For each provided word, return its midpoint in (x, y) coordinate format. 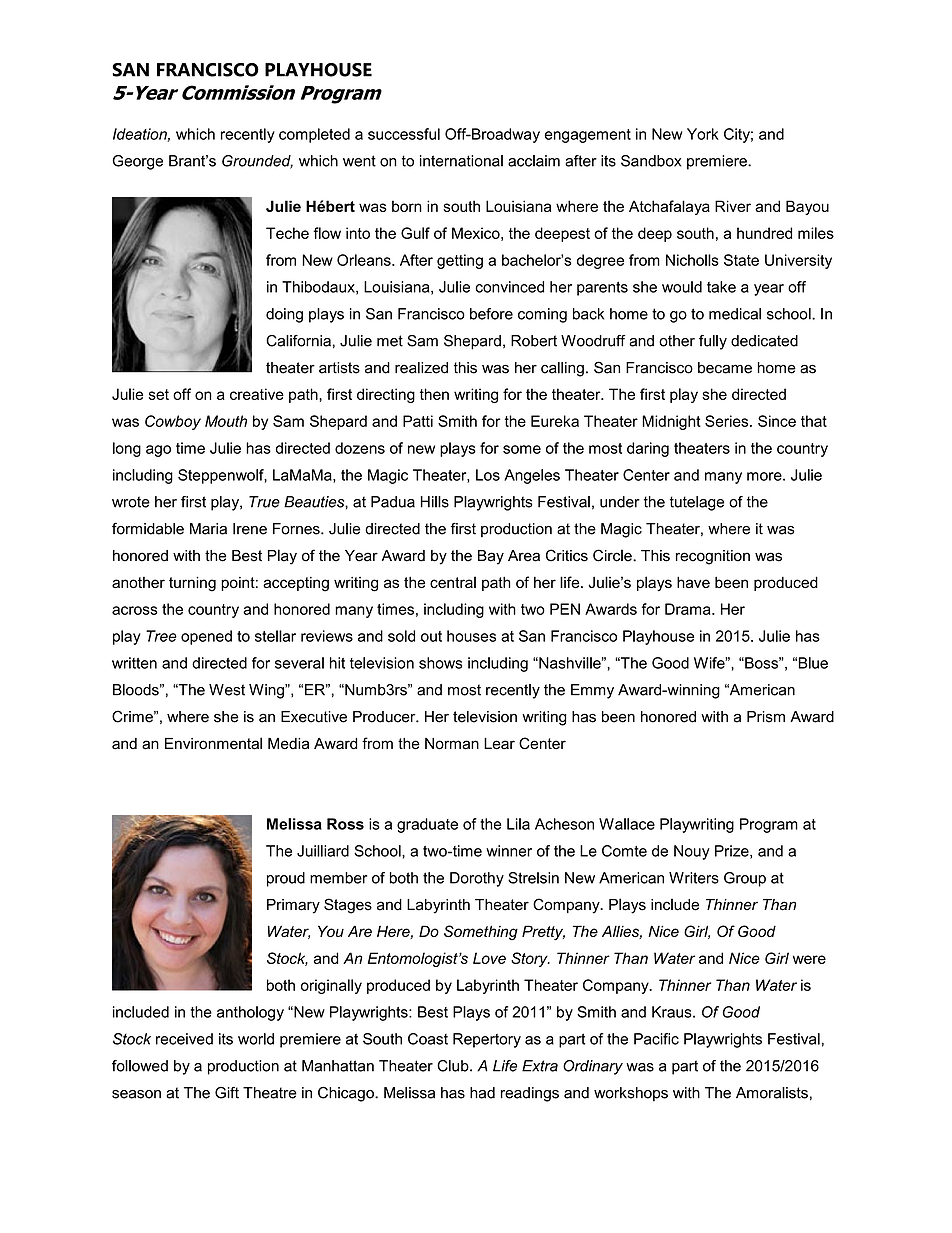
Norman (452, 744)
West (227, 690)
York (703, 134)
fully (713, 342)
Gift (227, 1093)
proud (286, 879)
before (491, 314)
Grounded (257, 162)
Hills (435, 502)
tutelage (697, 503)
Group (745, 879)
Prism (766, 717)
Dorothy (477, 879)
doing (284, 315)
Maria (208, 529)
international (461, 161)
